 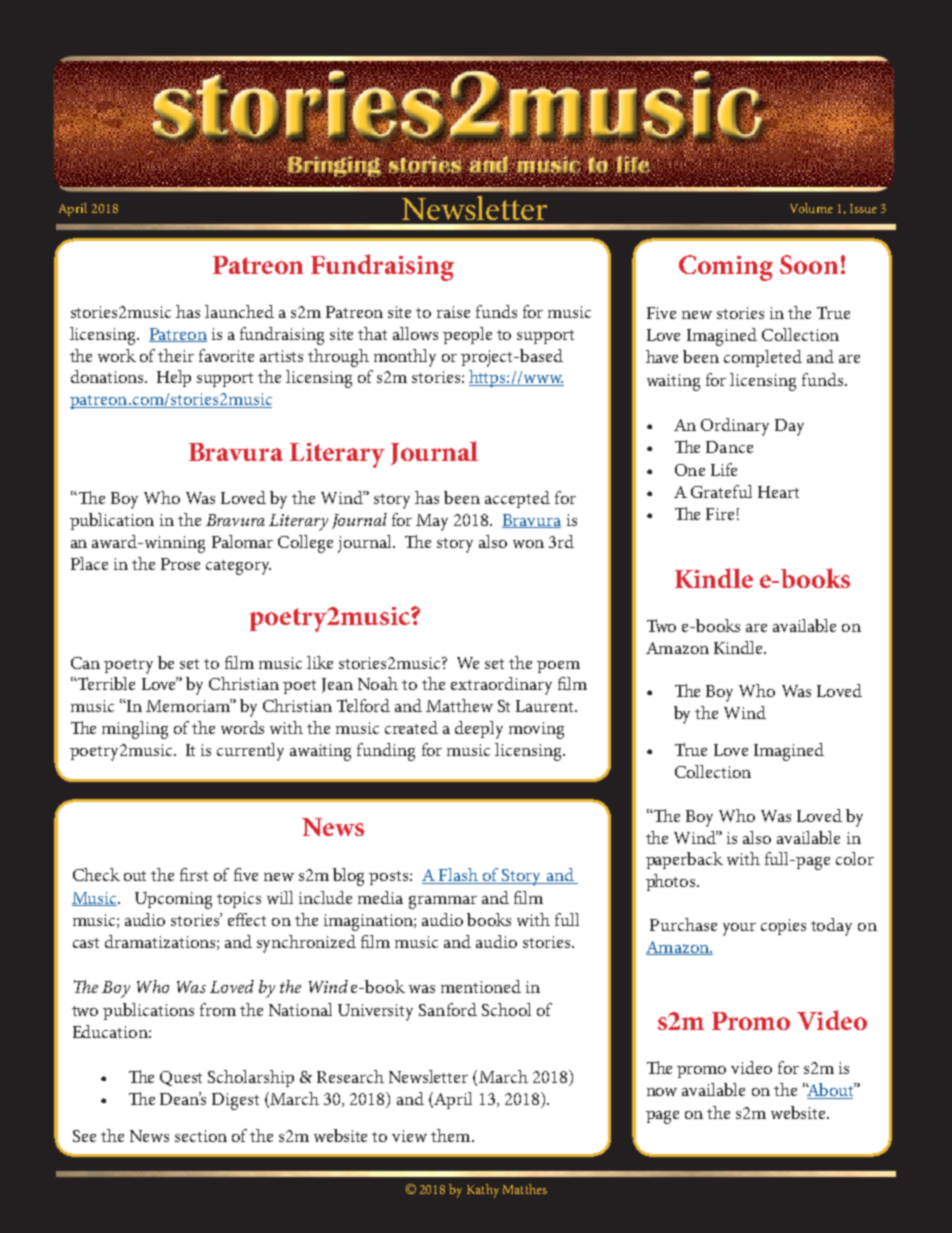 I want to click on raise, so click(x=453, y=312).
